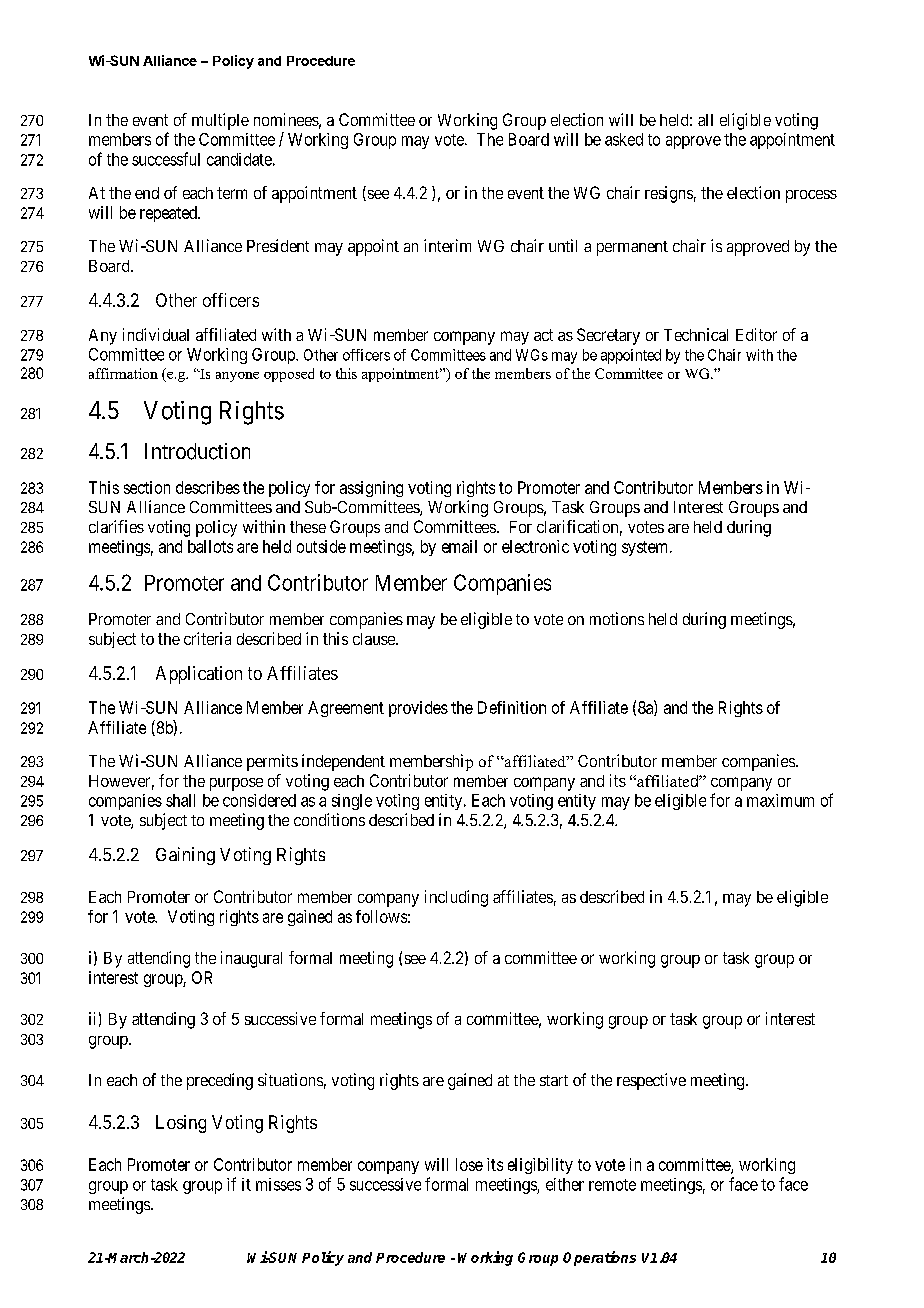 Image resolution: width=924 pixels, height=1308 pixels. What do you see at coordinates (456, 898) in the document?
I see `including` at bounding box center [456, 898].
